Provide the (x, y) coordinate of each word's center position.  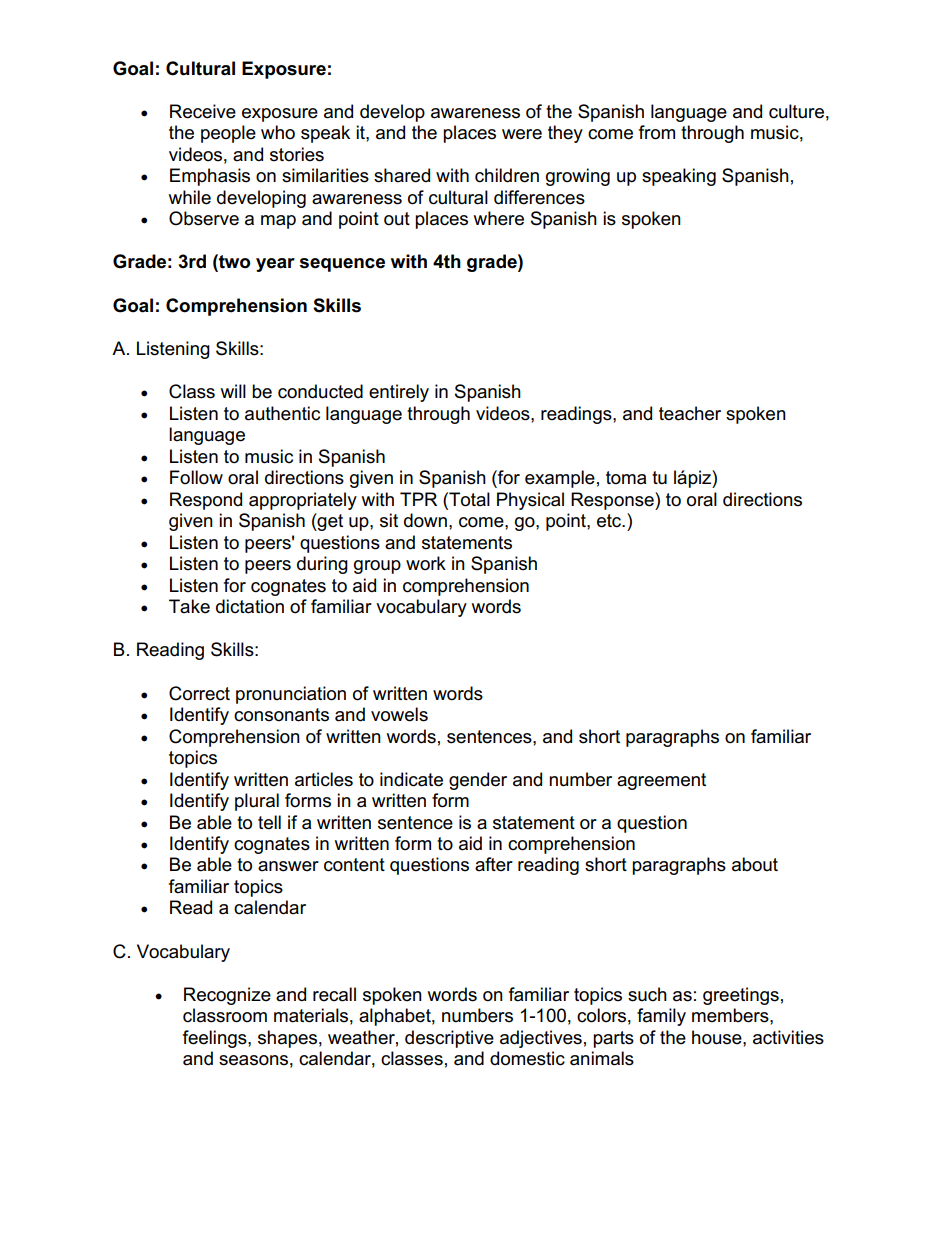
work (426, 563)
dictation (250, 606)
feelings (216, 1039)
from (657, 132)
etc (610, 521)
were (522, 134)
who (278, 132)
